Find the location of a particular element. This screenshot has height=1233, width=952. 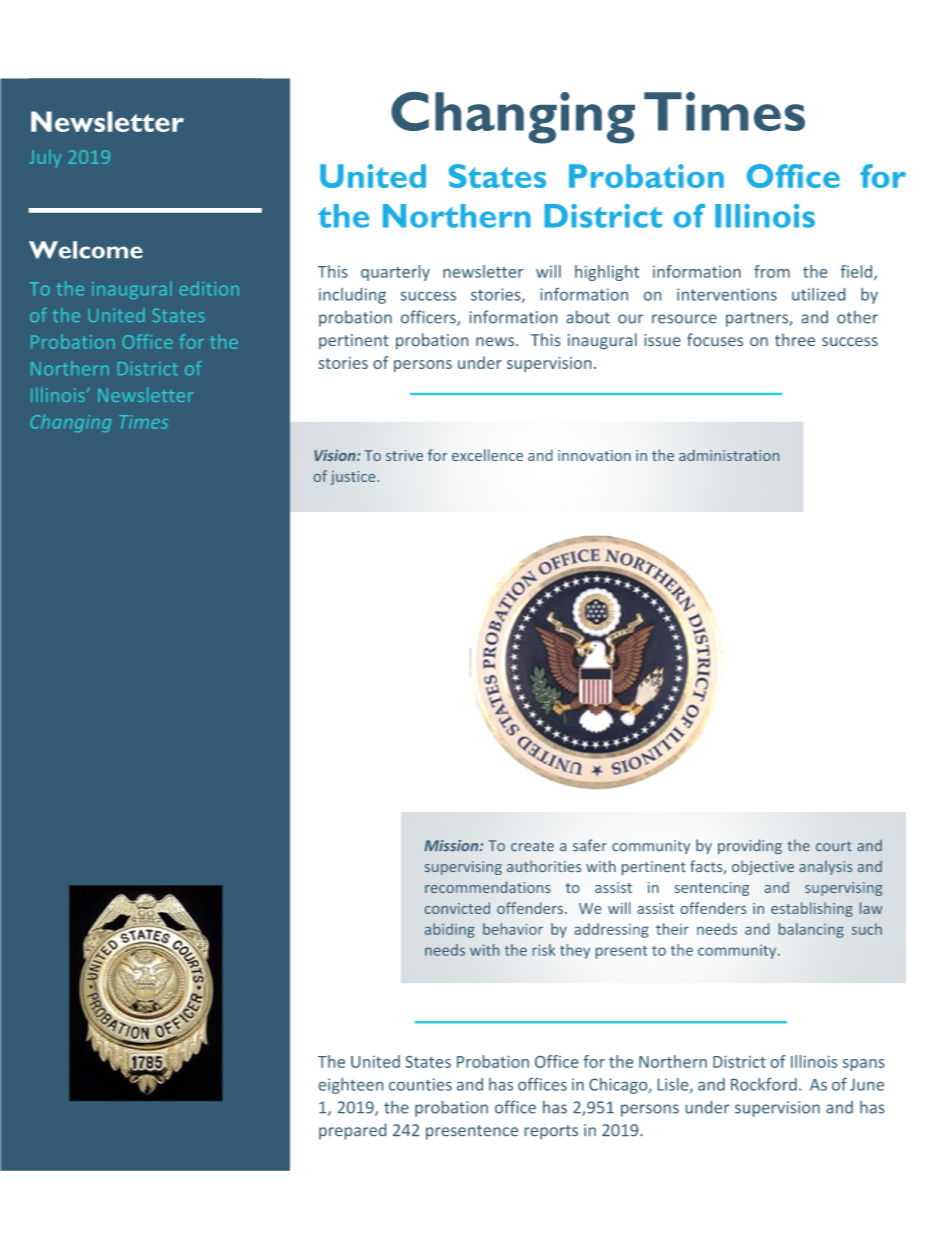

eighteen is located at coordinates (351, 1086).
